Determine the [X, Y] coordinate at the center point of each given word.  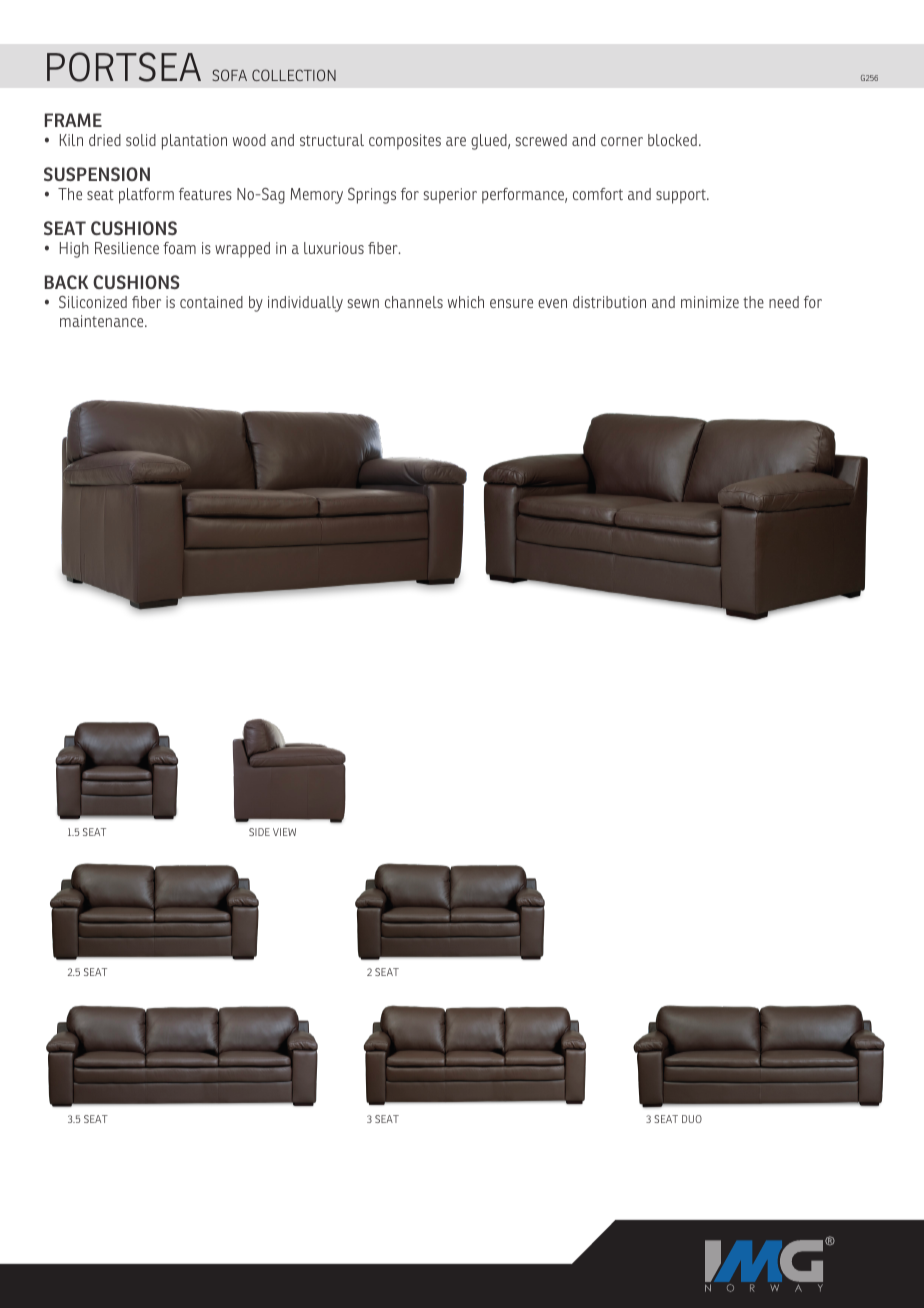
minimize [710, 302]
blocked [672, 140]
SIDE [259, 832]
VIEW [284, 832]
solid [141, 140]
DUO [692, 1119]
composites [405, 142]
